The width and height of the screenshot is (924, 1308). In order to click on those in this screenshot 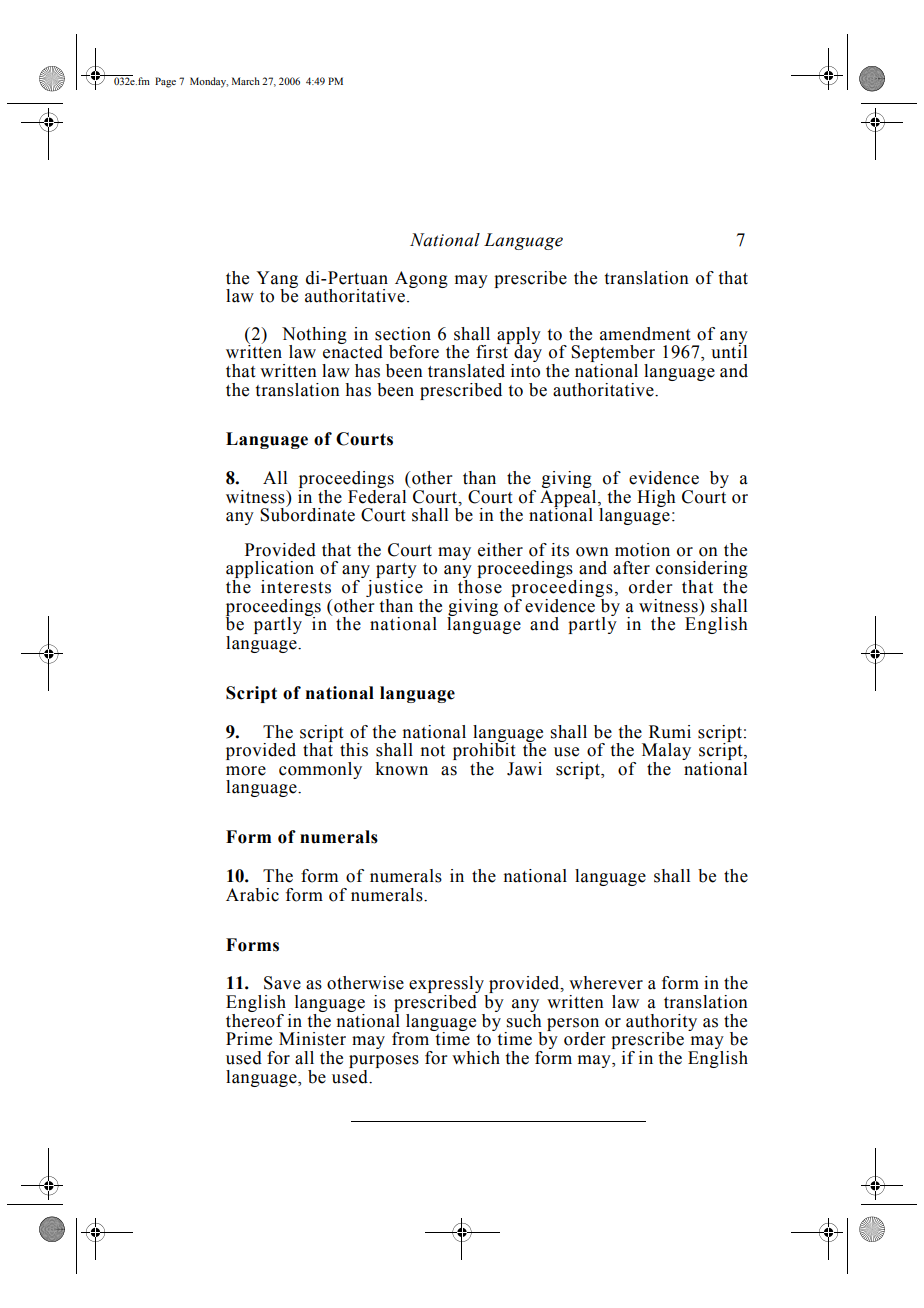, I will do `click(480, 587)`.
